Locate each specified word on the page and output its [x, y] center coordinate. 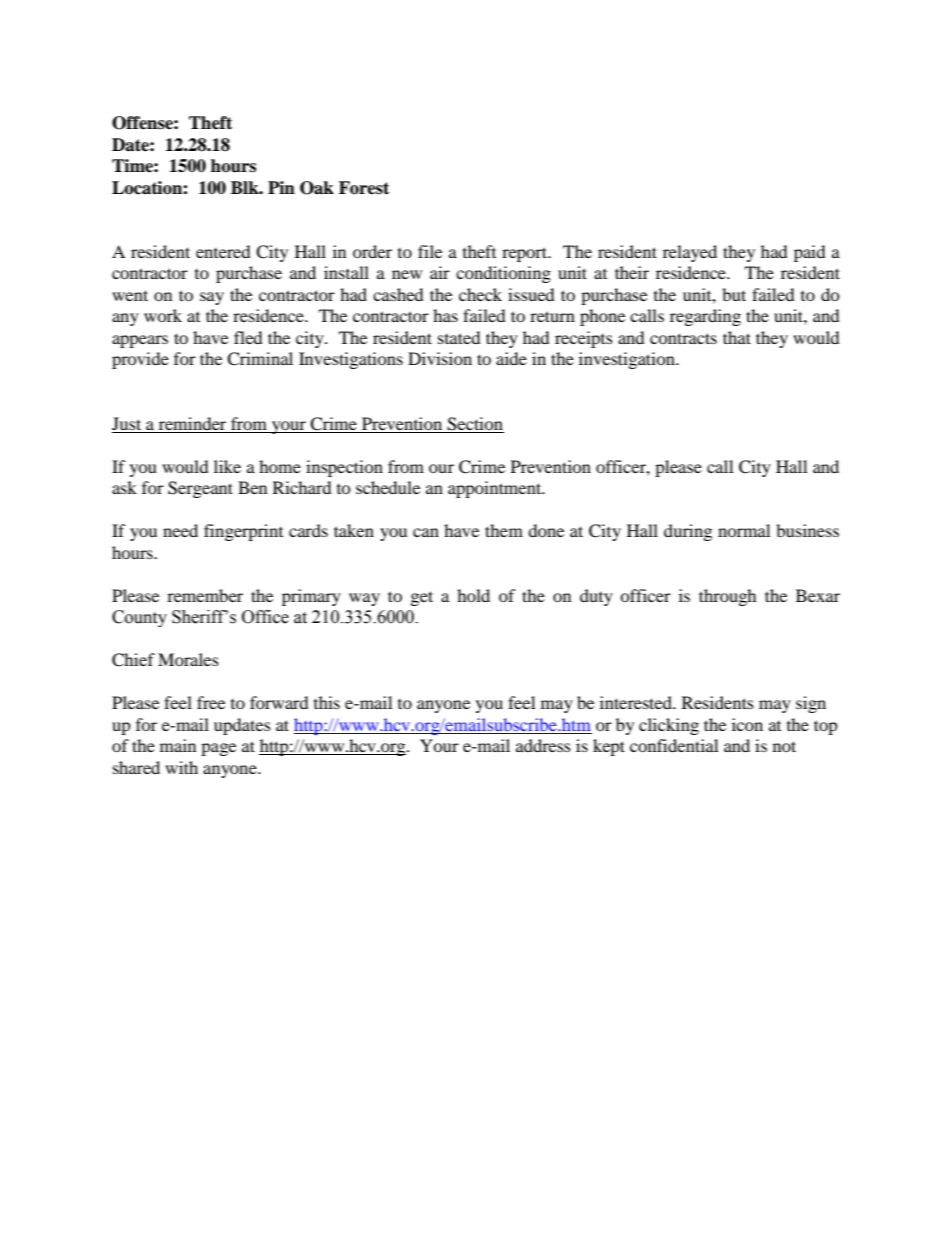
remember [205, 595]
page [218, 749]
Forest [364, 188]
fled [248, 337]
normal [744, 530]
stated [459, 337]
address [543, 745]
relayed [690, 253]
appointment [496, 489]
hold [473, 595]
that [737, 337]
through [728, 597]
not [784, 746]
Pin [281, 187]
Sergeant [200, 489]
